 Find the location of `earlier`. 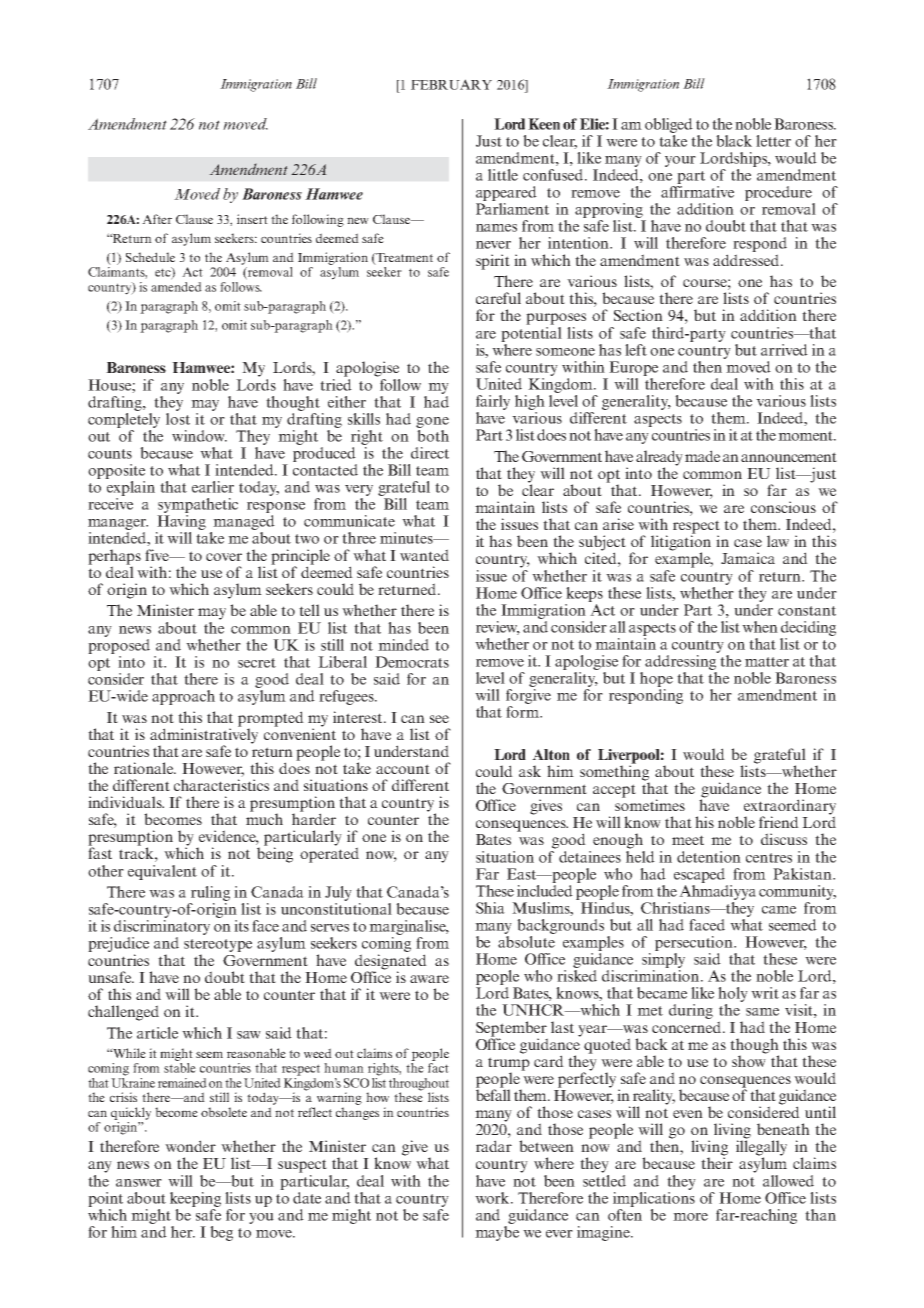

earlier is located at coordinates (213, 487).
